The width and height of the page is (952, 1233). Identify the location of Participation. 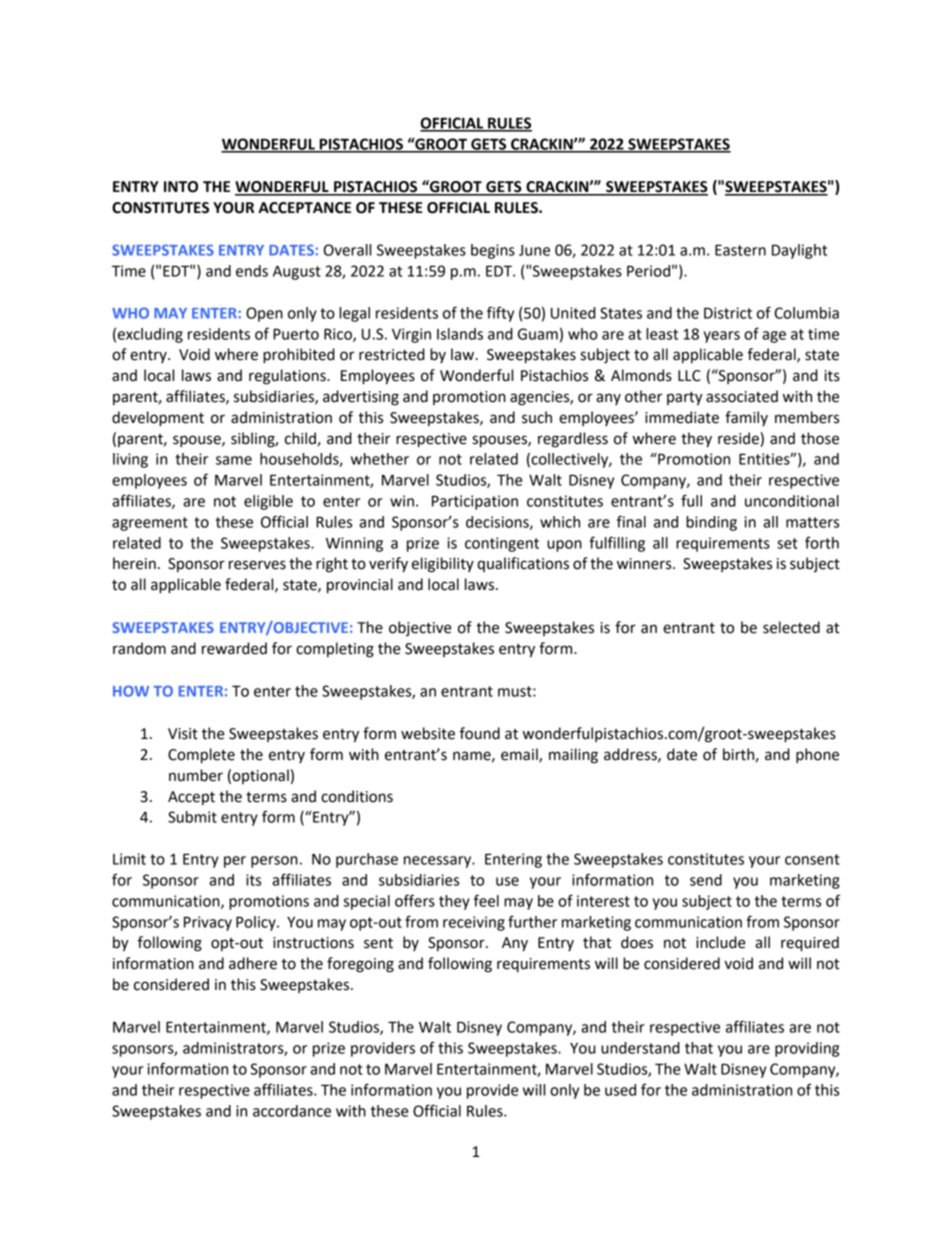
(475, 502).
